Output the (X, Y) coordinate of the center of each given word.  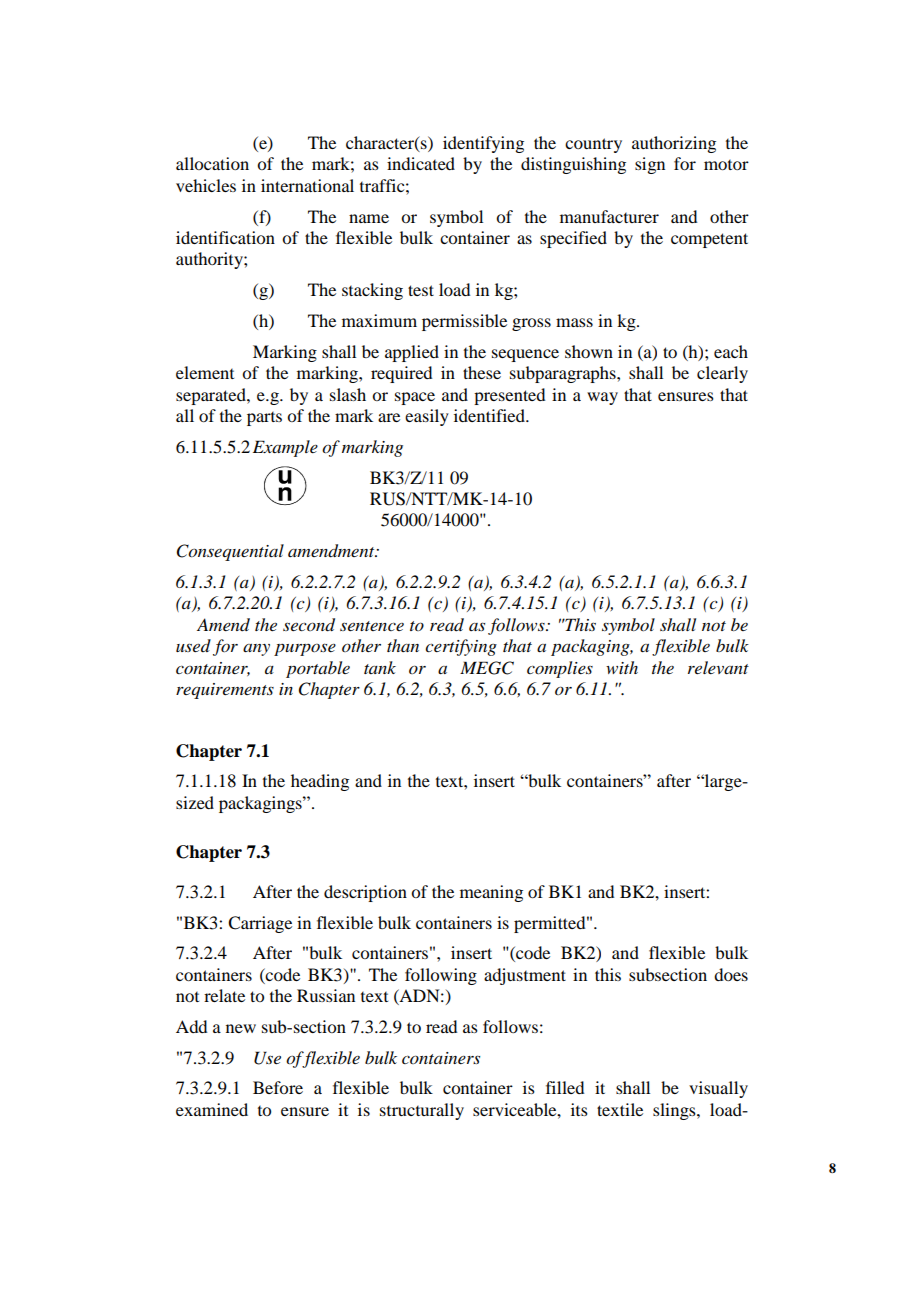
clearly (722, 374)
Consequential (230, 552)
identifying (483, 144)
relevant (718, 667)
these (482, 372)
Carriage (260, 924)
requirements (225, 691)
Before (278, 1087)
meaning (491, 893)
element (205, 372)
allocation (212, 163)
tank (380, 667)
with (622, 667)
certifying (461, 647)
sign (650, 165)
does (731, 974)
